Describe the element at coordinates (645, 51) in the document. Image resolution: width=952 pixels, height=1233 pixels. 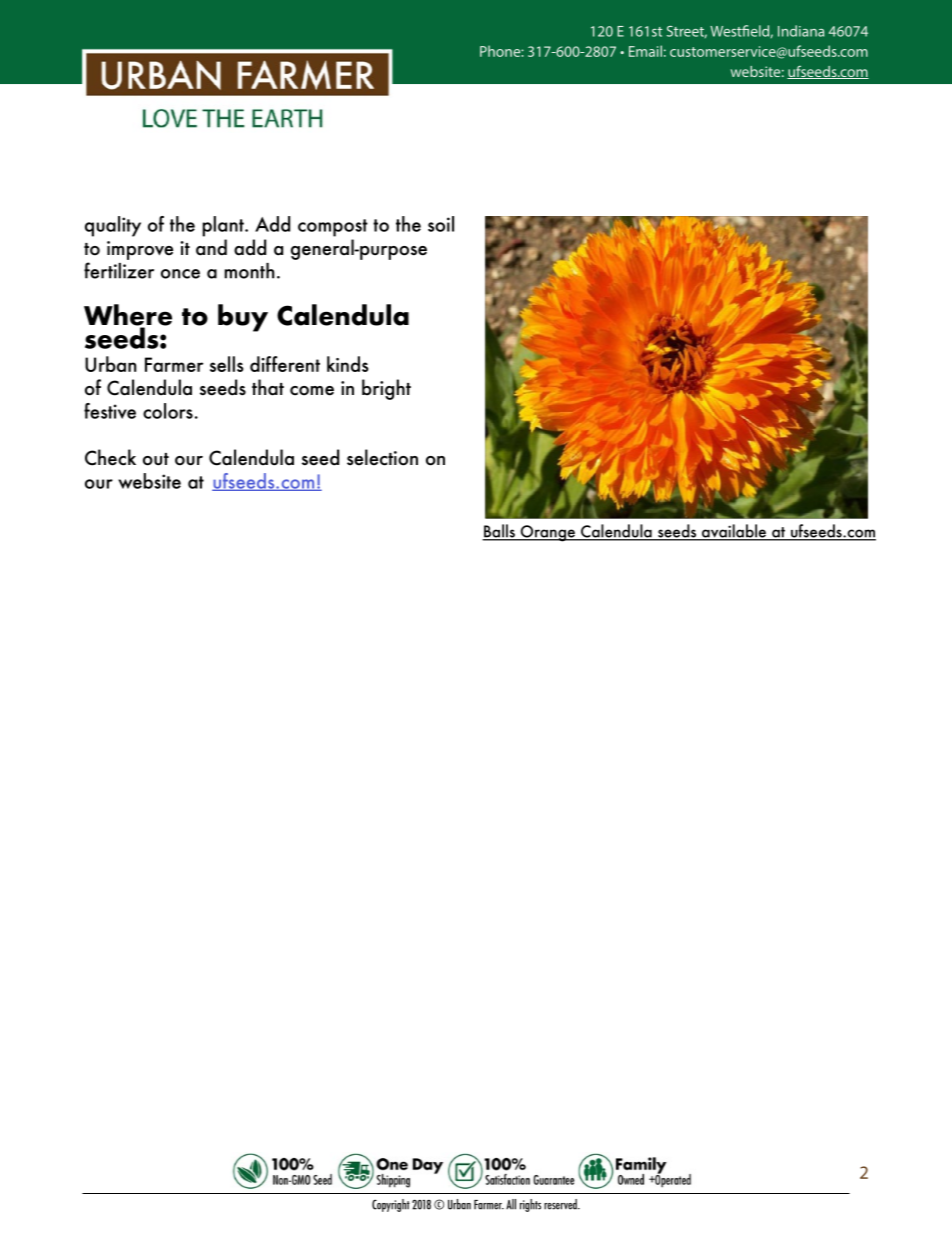
I see `Email` at that location.
